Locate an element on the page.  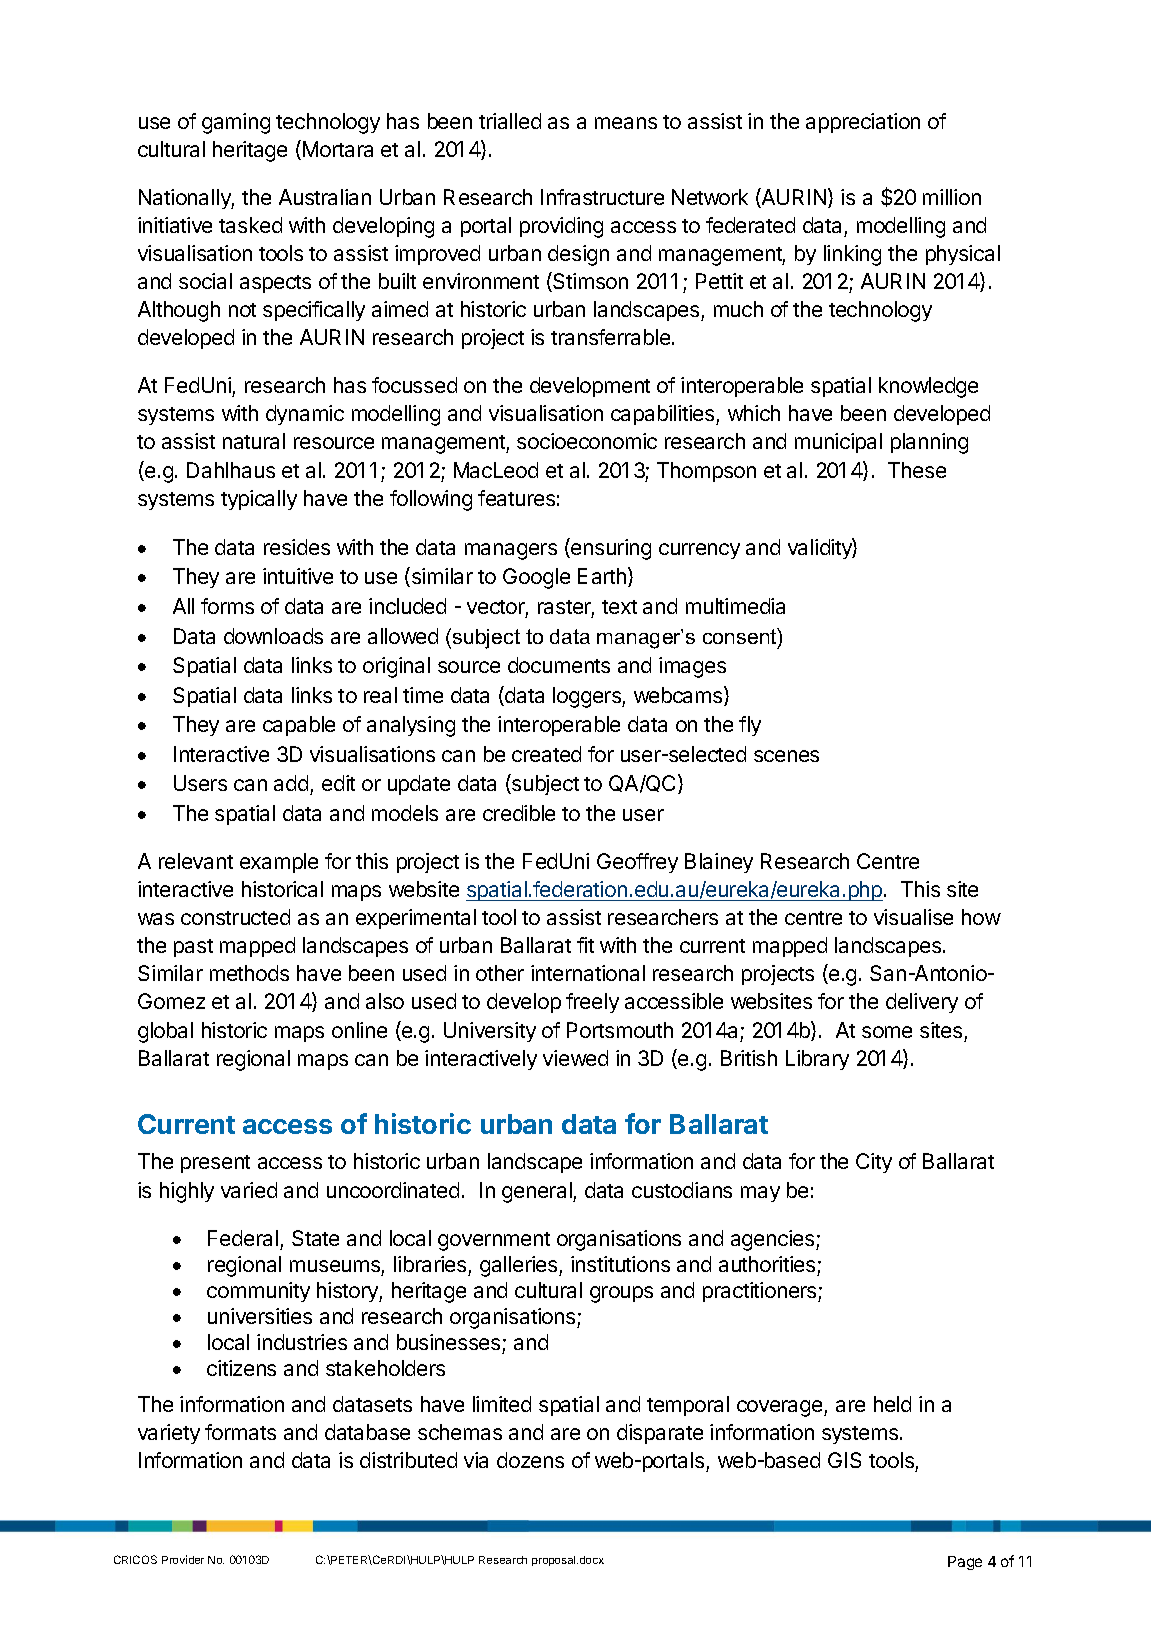
natural is located at coordinates (254, 441).
